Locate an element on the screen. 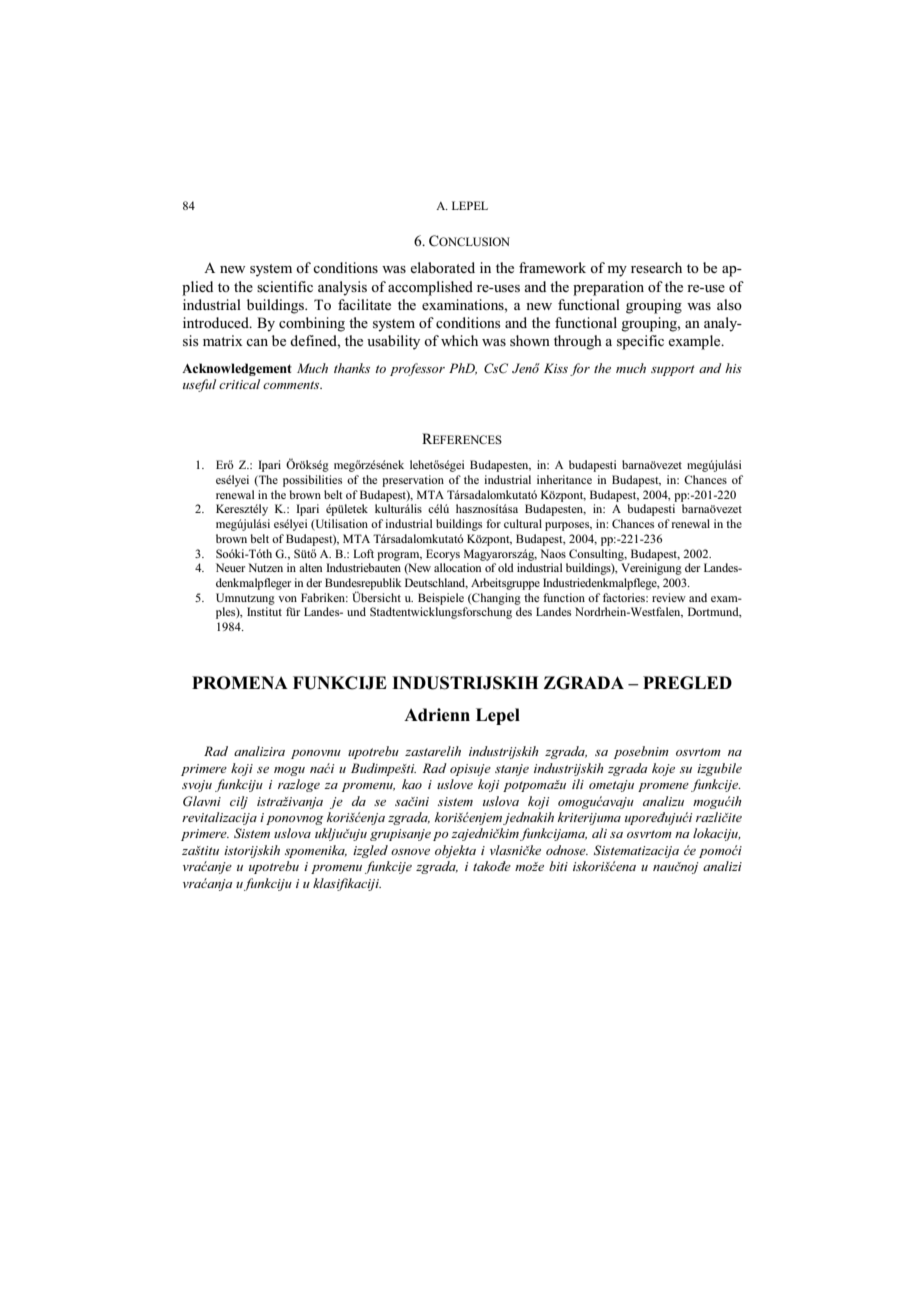 The height and width of the screenshot is (1308, 924). accomplished is located at coordinates (430, 288).
